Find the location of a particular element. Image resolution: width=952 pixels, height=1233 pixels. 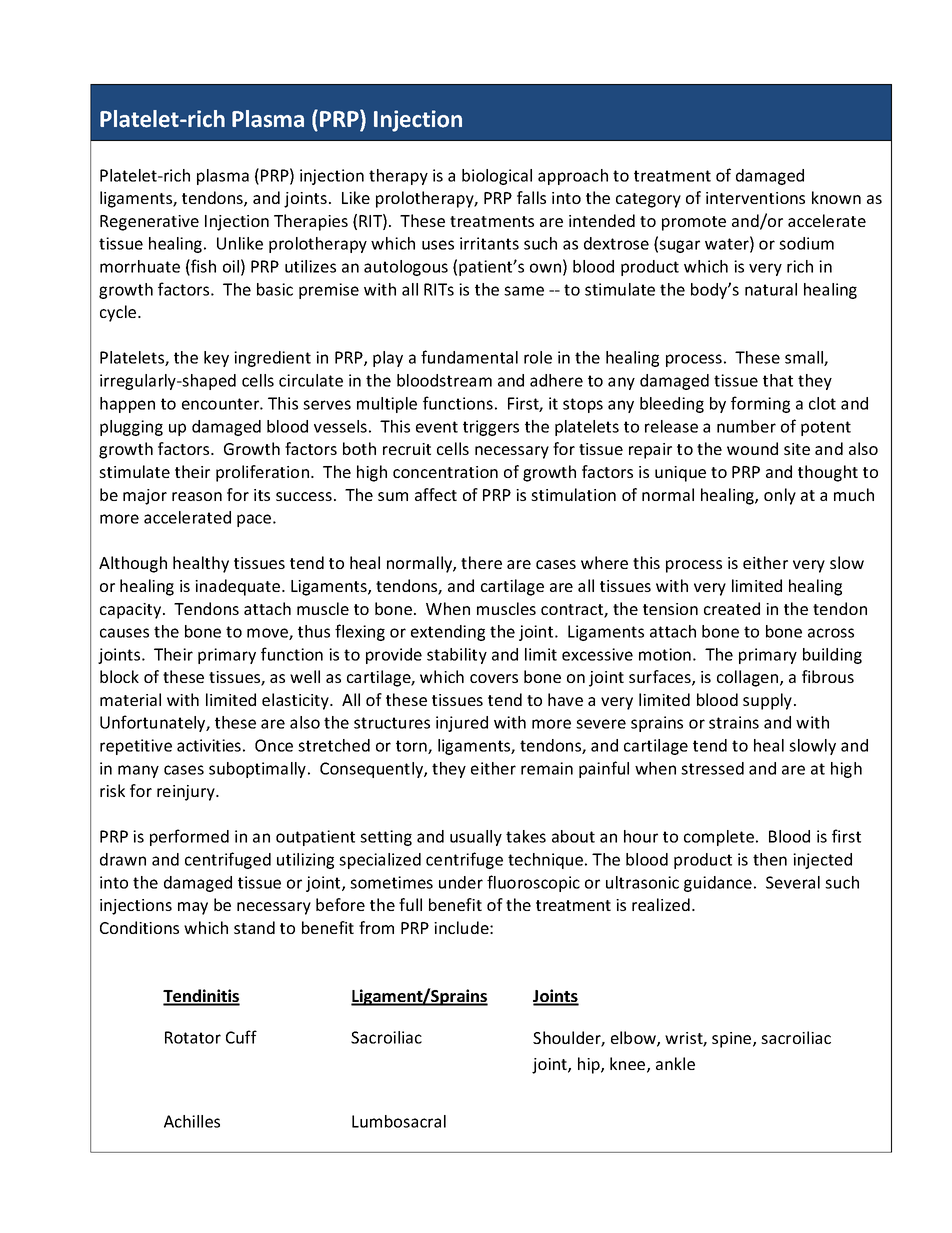

under is located at coordinates (461, 882).
